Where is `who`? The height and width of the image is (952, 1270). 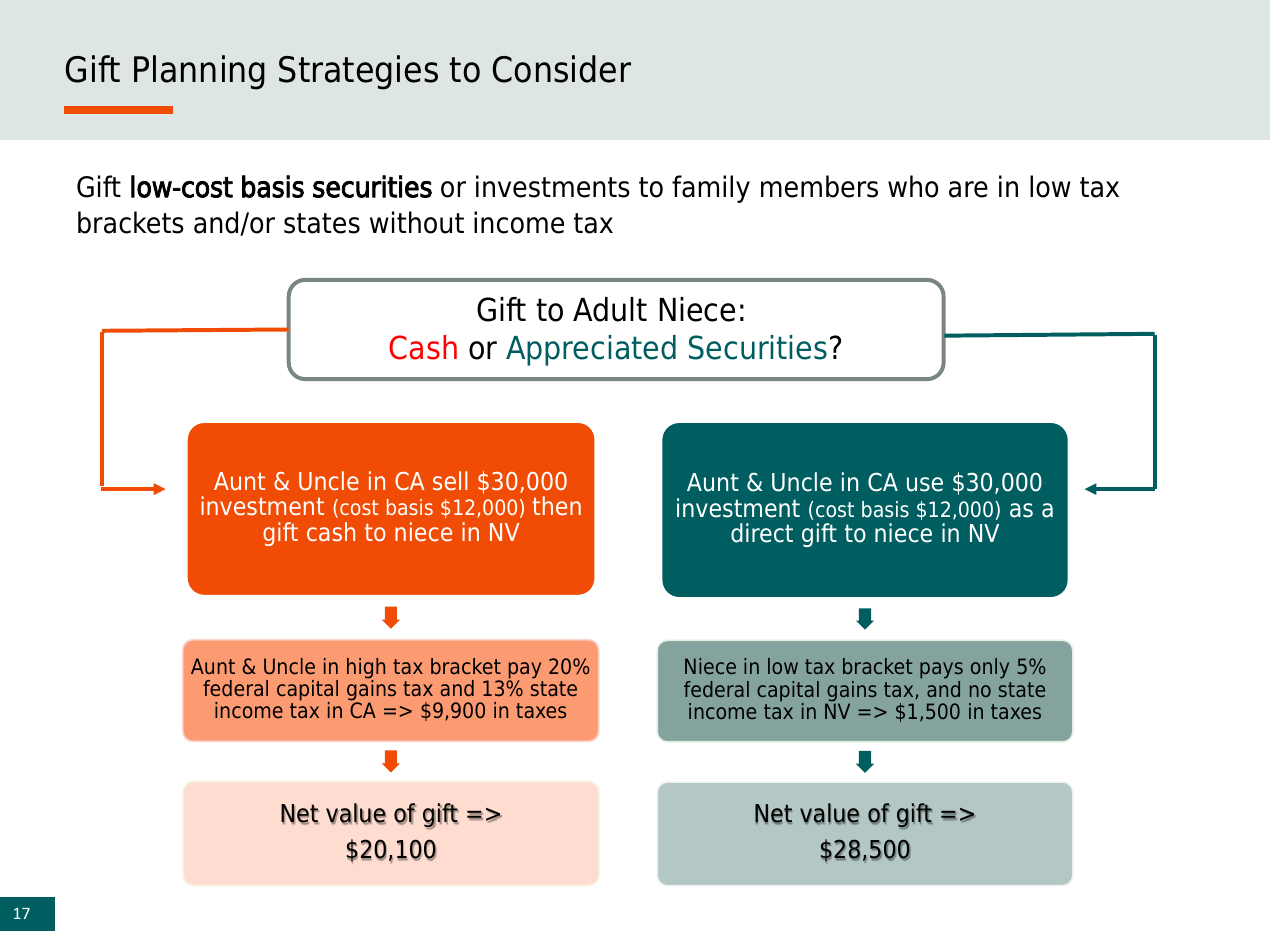 who is located at coordinates (913, 186).
